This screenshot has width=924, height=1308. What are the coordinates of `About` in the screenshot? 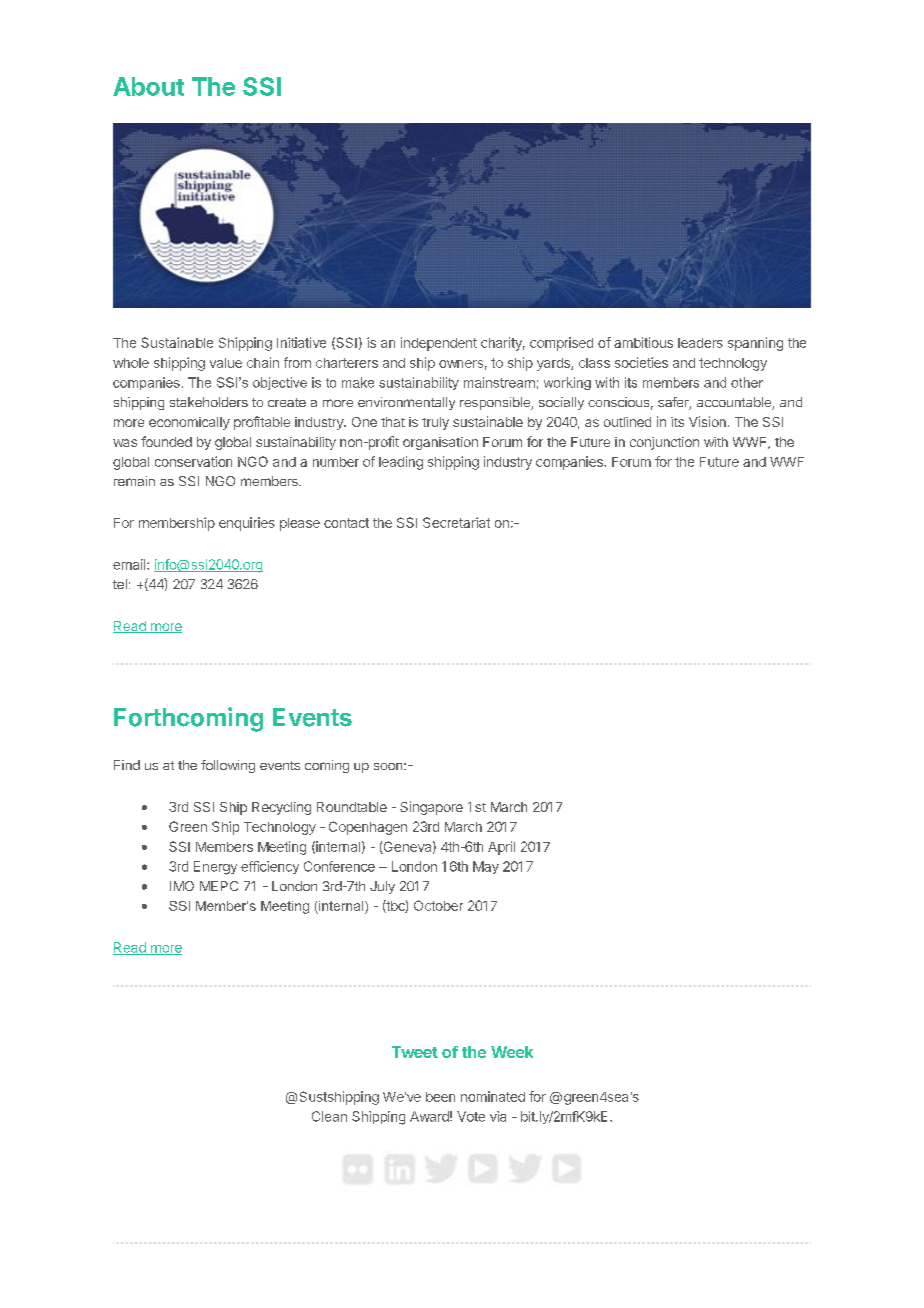 It's located at (148, 86).
